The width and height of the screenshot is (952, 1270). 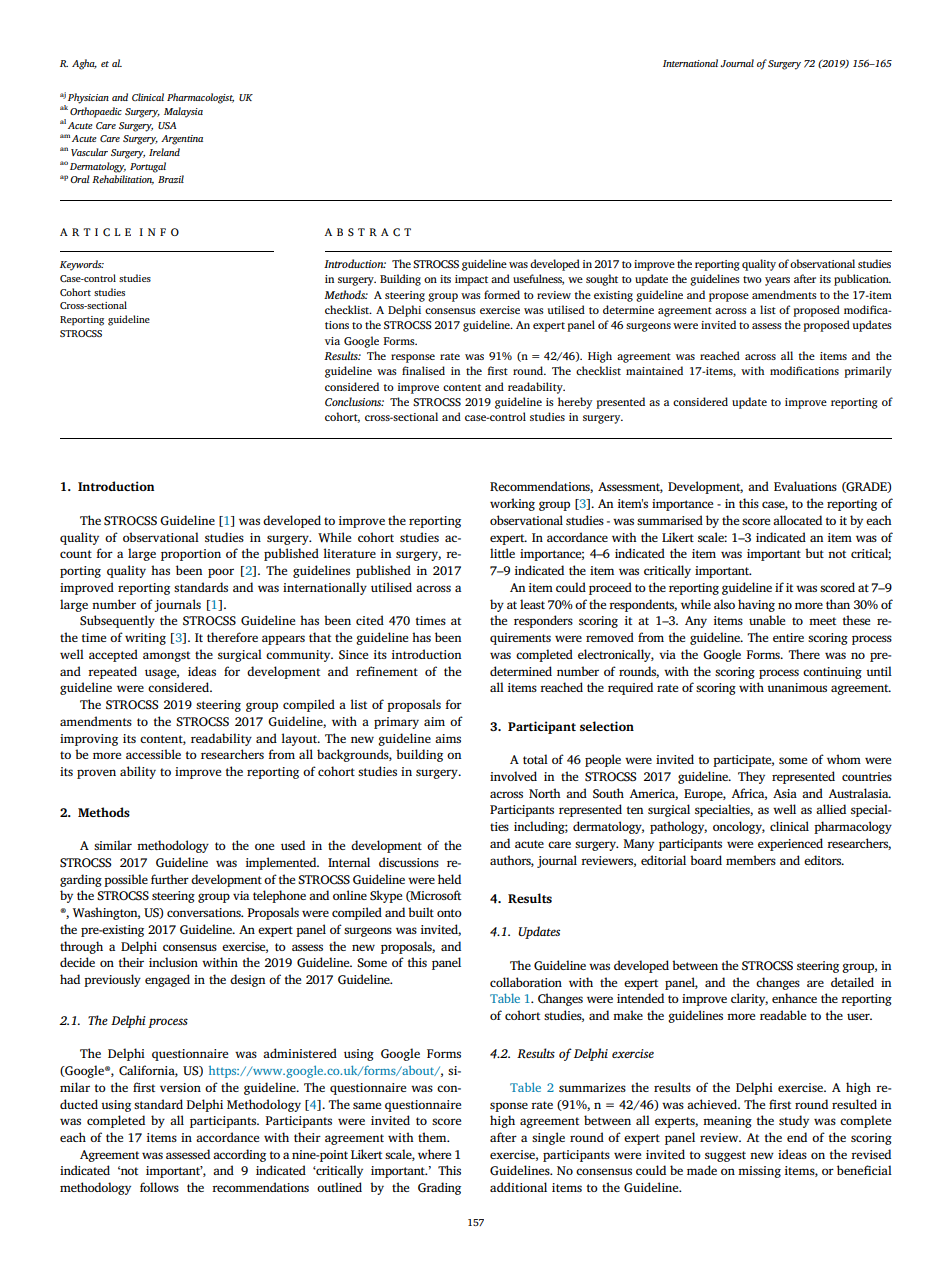 I want to click on entire, so click(x=788, y=637).
